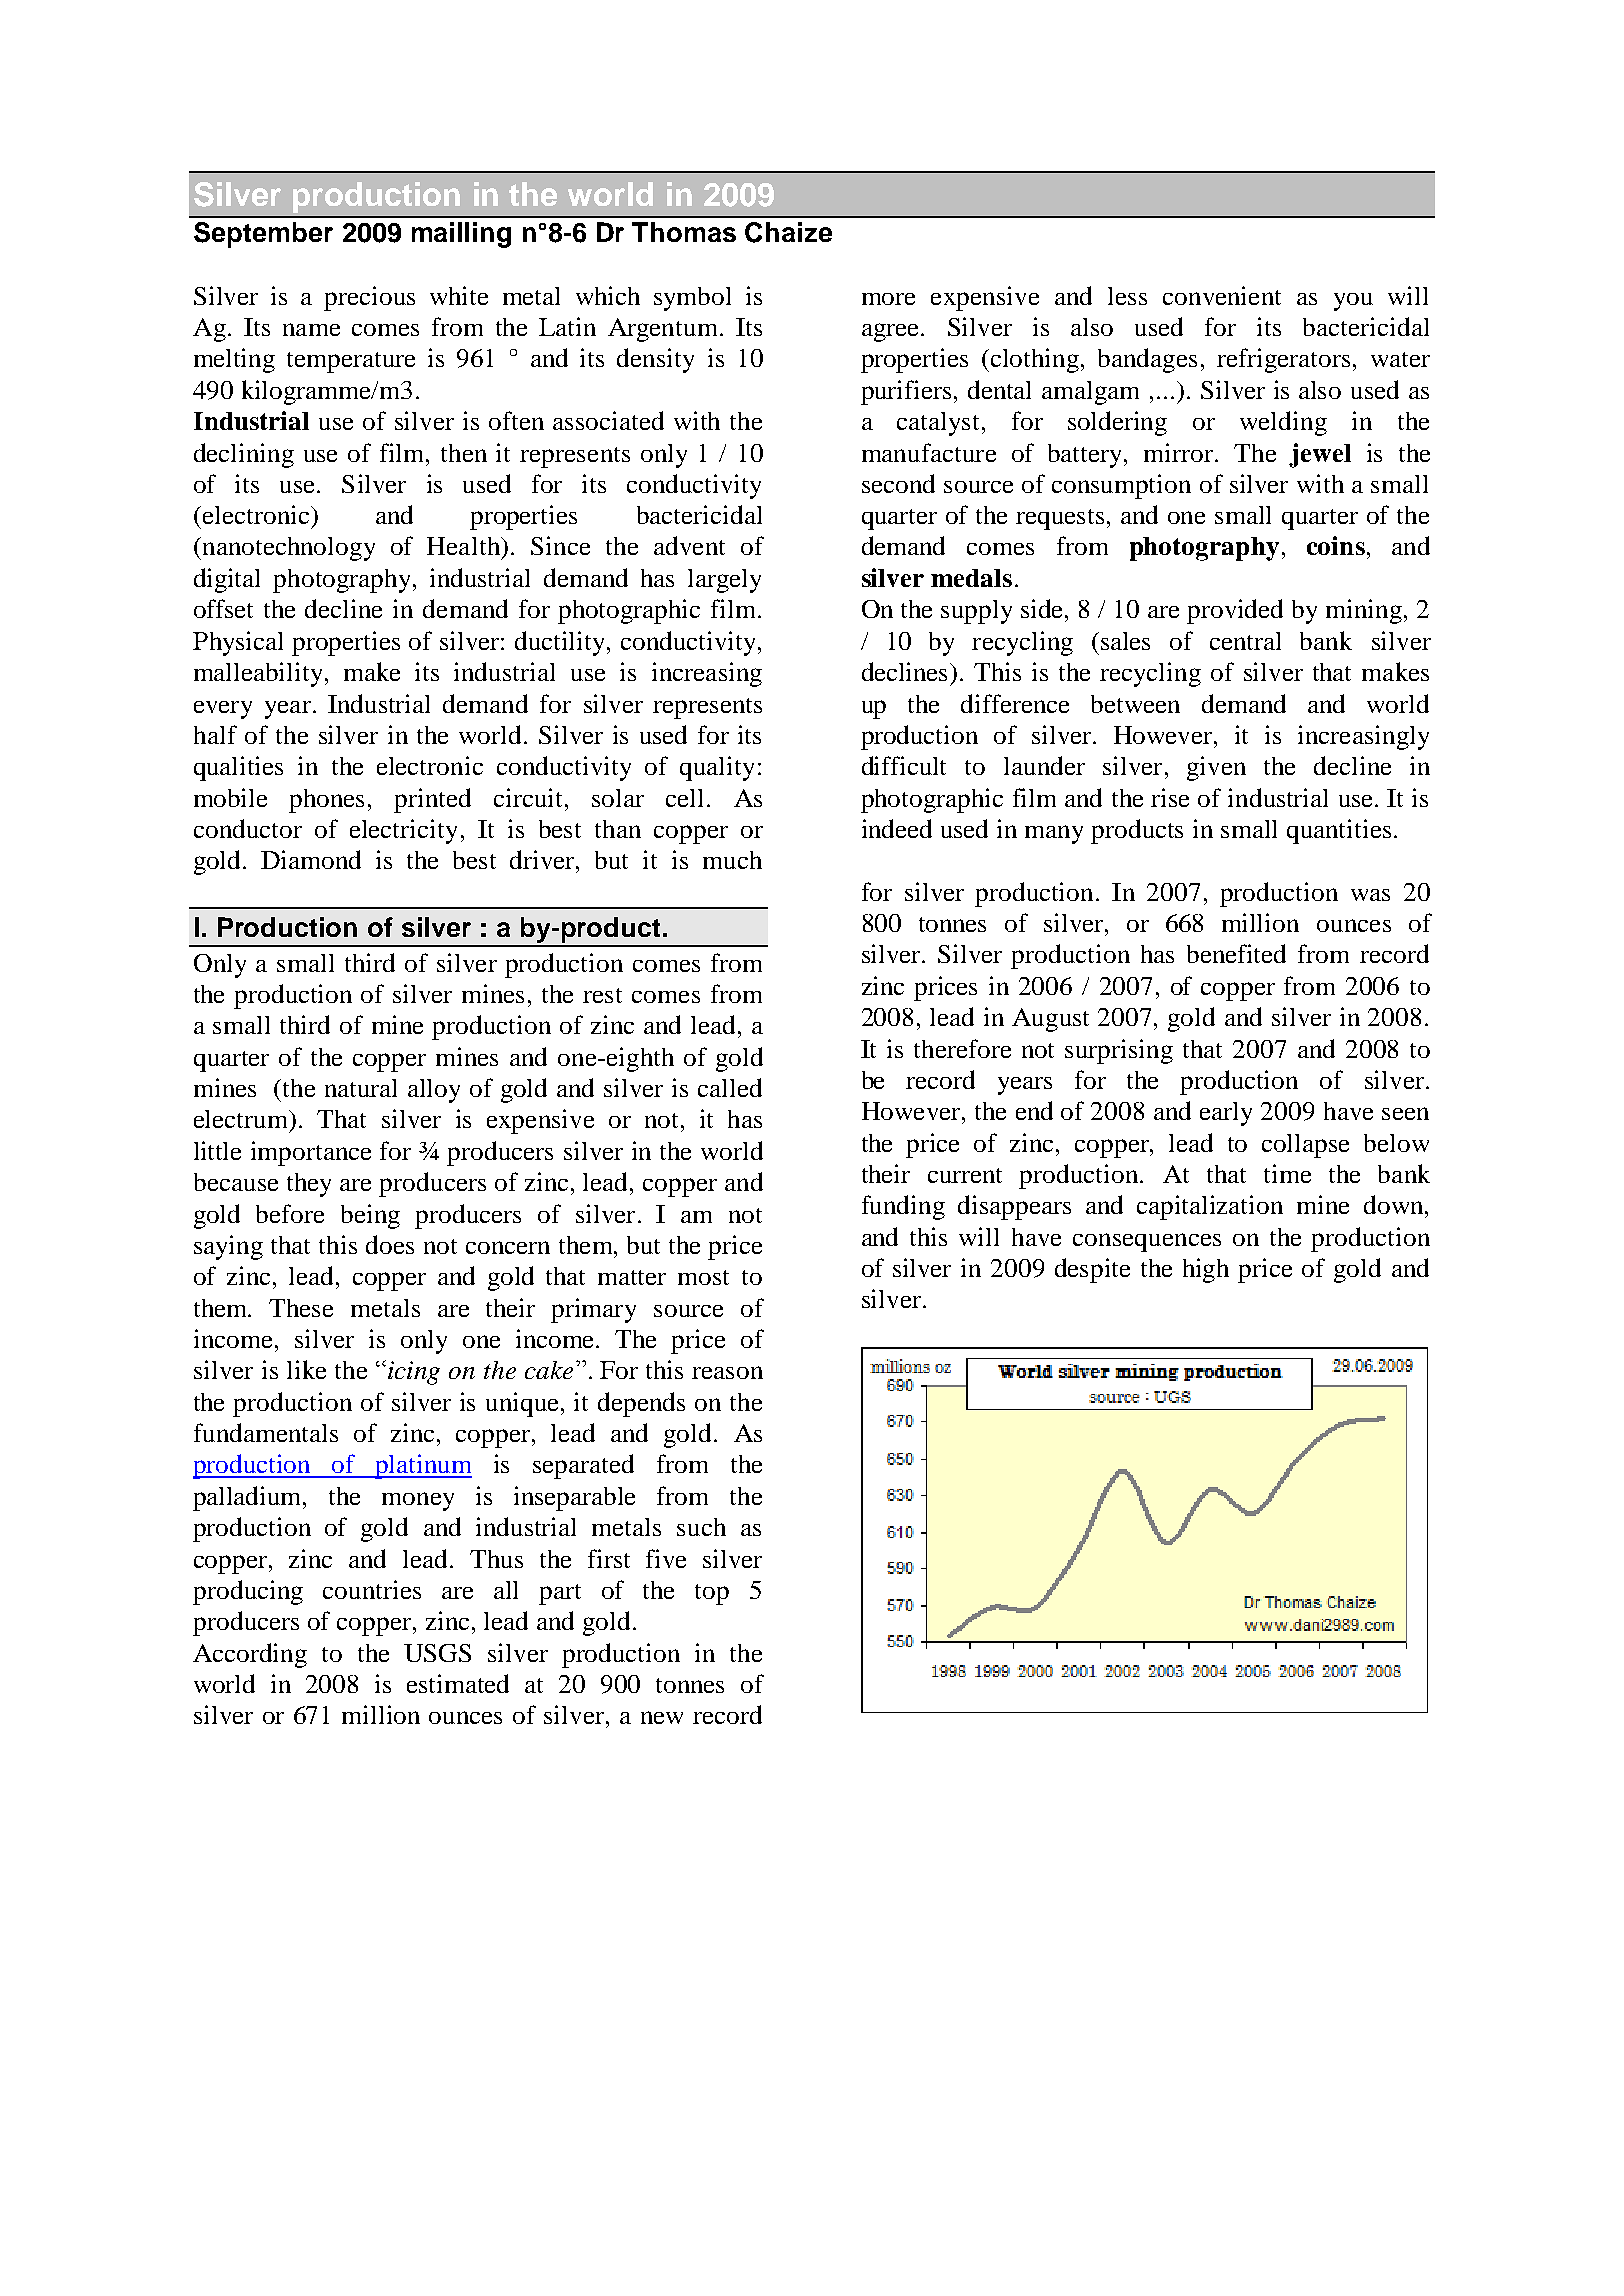 The width and height of the document is (1624, 2296). Describe the element at coordinates (238, 643) in the document. I see `Physical` at that location.
